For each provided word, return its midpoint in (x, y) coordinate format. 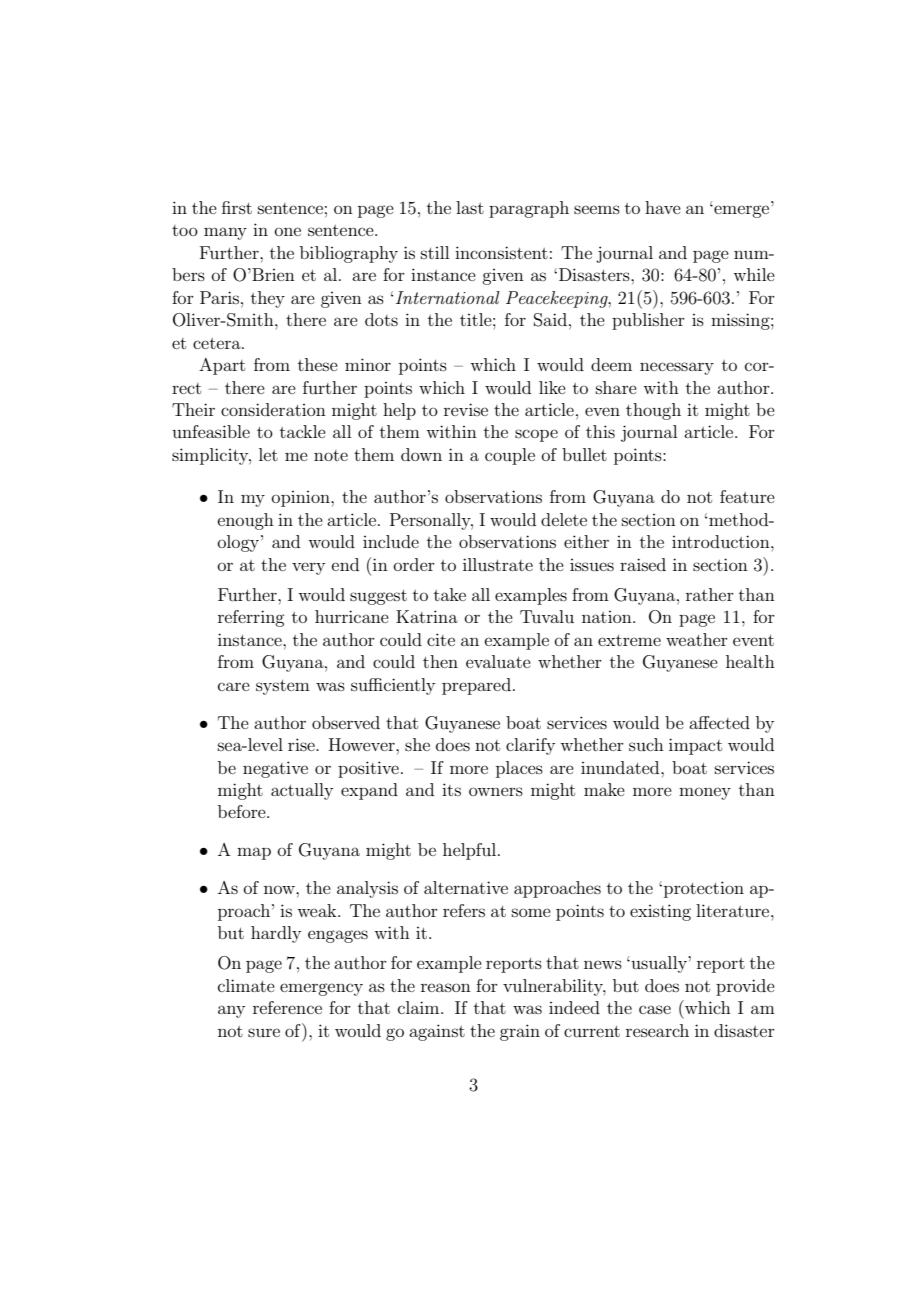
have (663, 207)
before (243, 811)
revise (466, 409)
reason (446, 987)
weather (697, 639)
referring (251, 618)
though (653, 411)
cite (441, 639)
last (470, 207)
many (225, 233)
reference (287, 1007)
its (451, 789)
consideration (273, 409)
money (705, 793)
